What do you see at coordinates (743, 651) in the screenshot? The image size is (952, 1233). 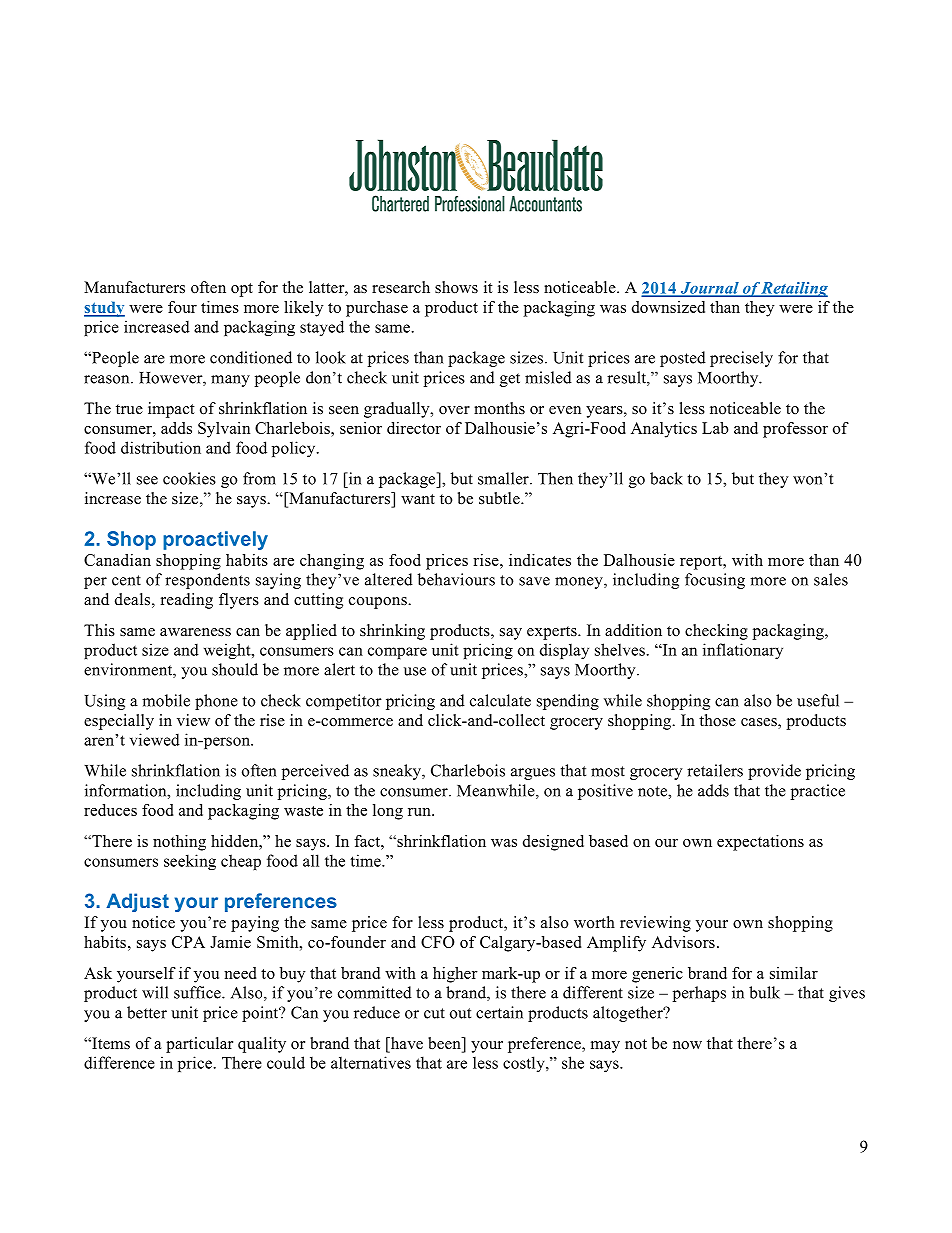 I see `inflationary` at bounding box center [743, 651].
